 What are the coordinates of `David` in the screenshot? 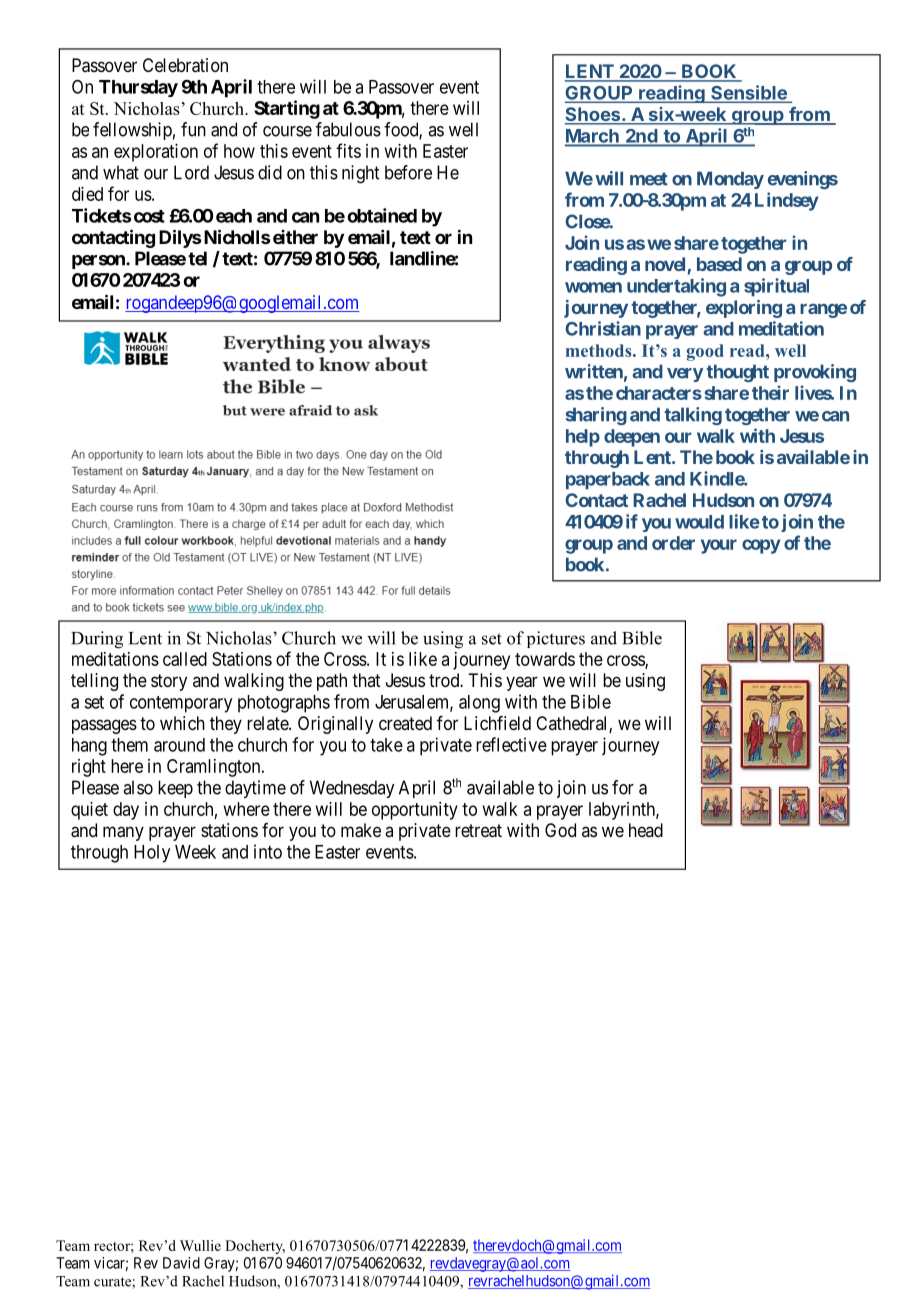 It's located at (181, 1263).
